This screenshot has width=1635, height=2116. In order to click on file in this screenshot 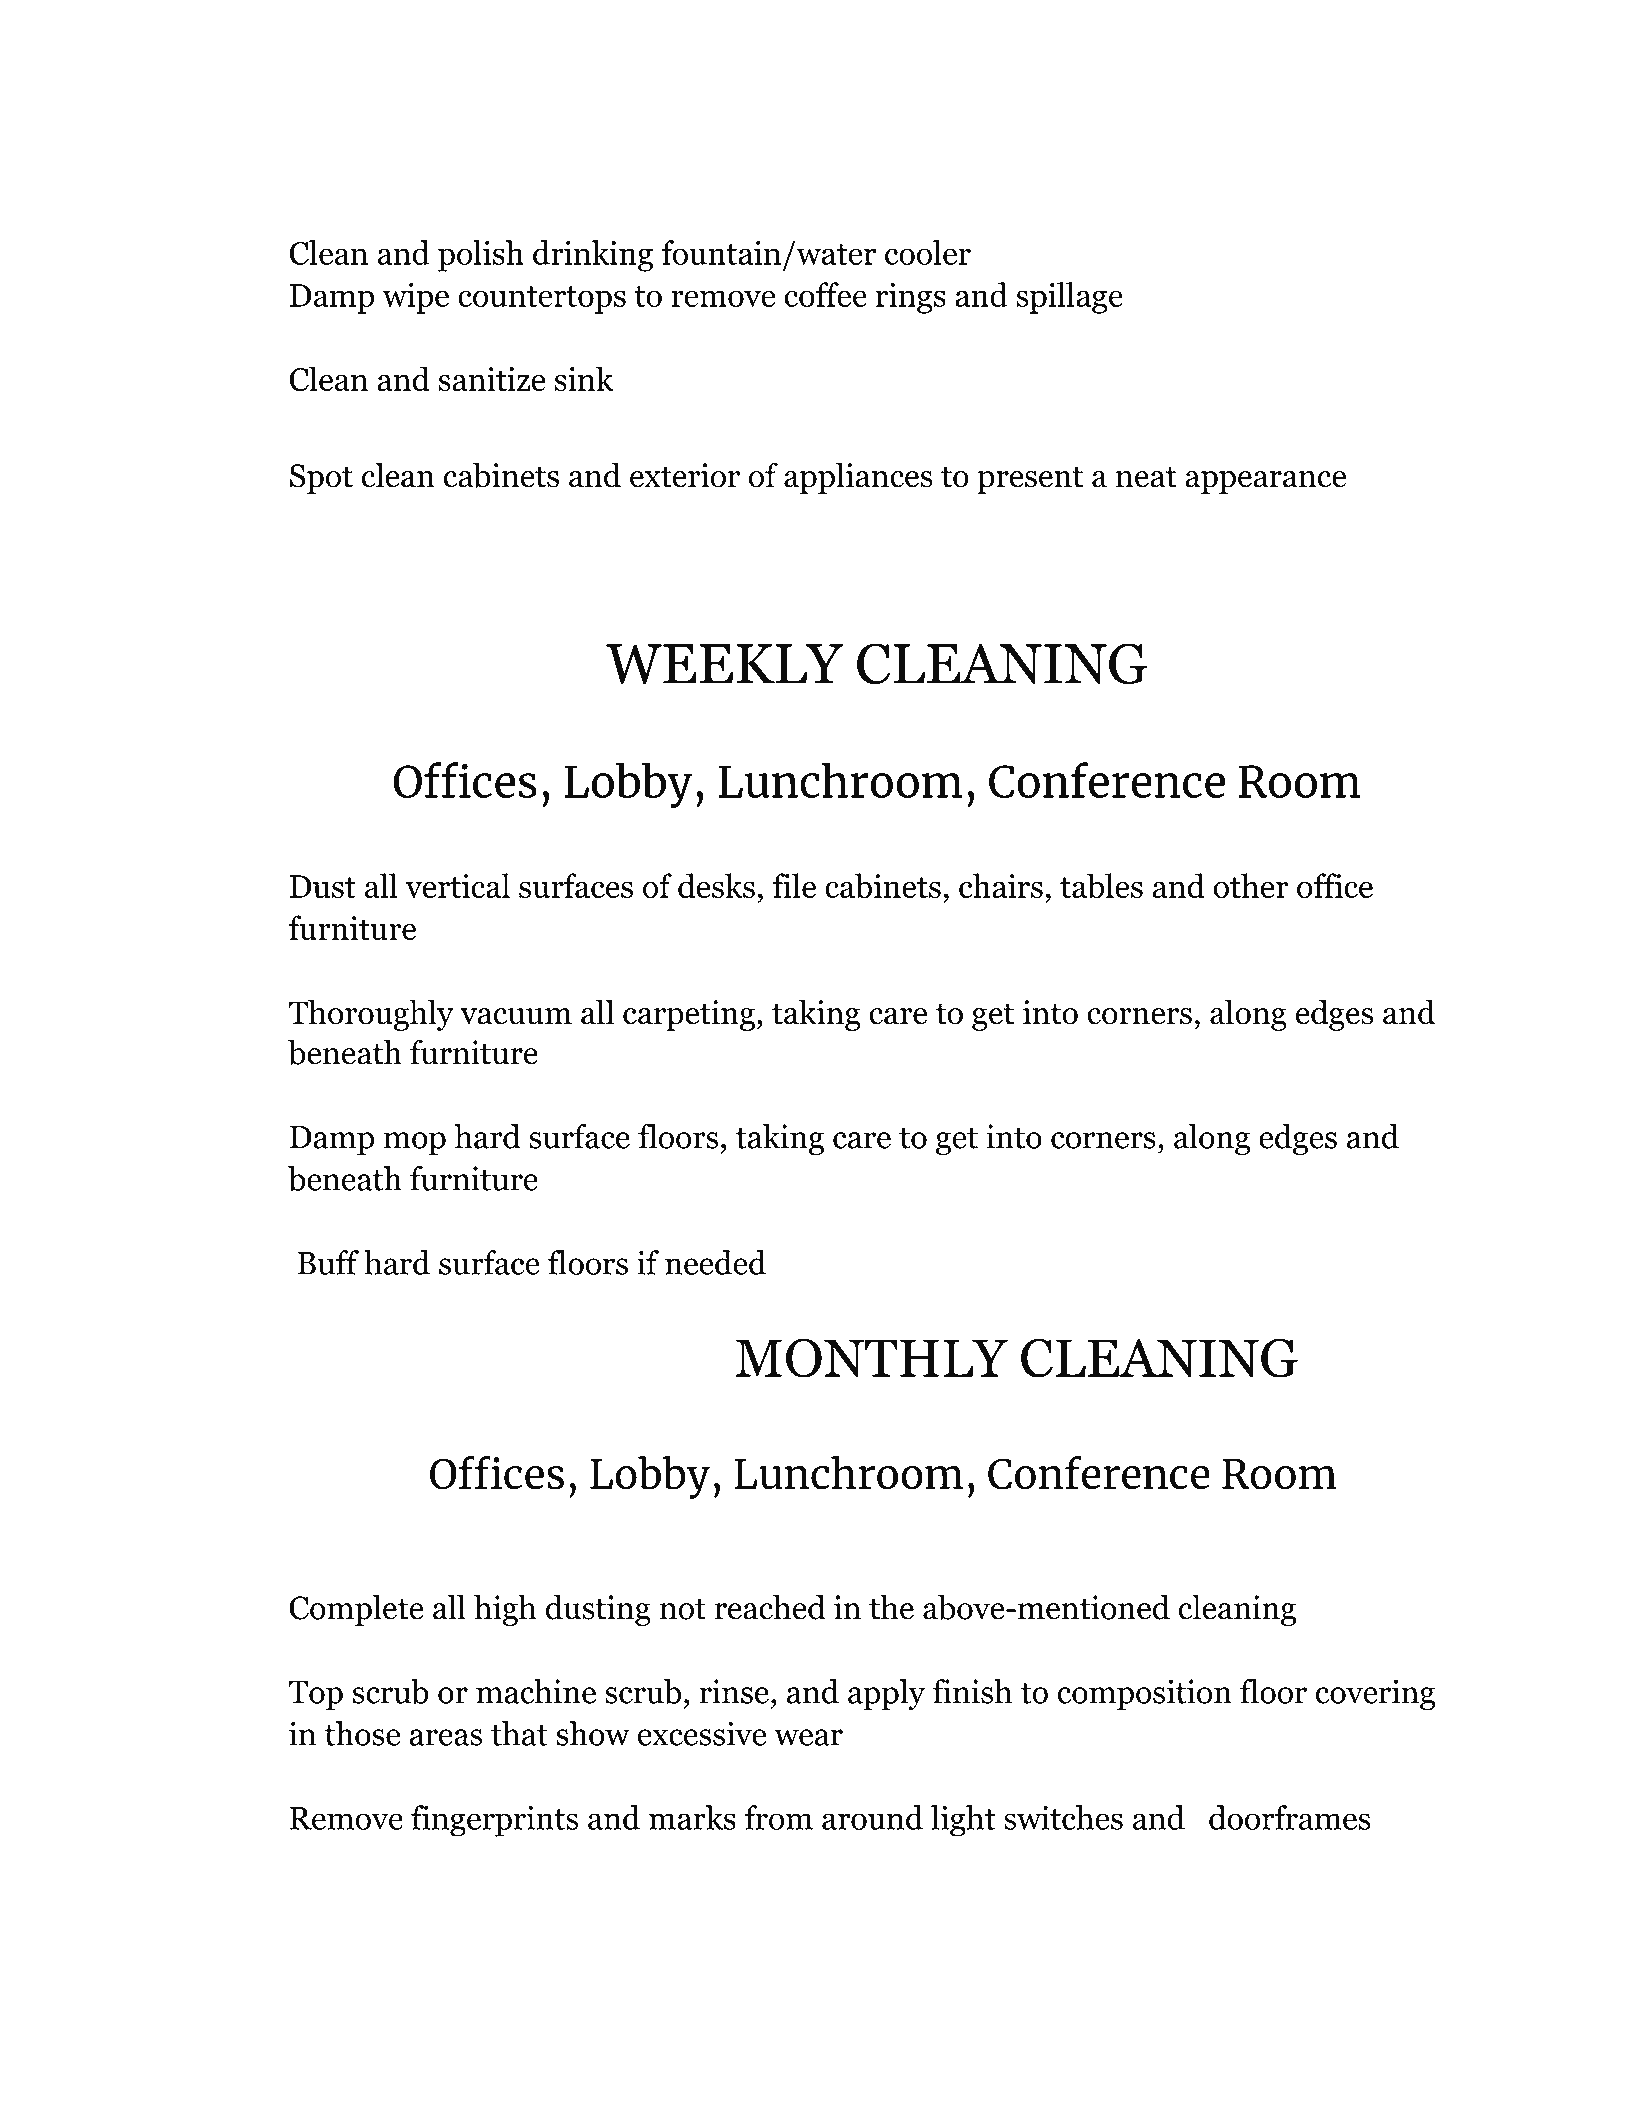, I will do `click(794, 885)`.
